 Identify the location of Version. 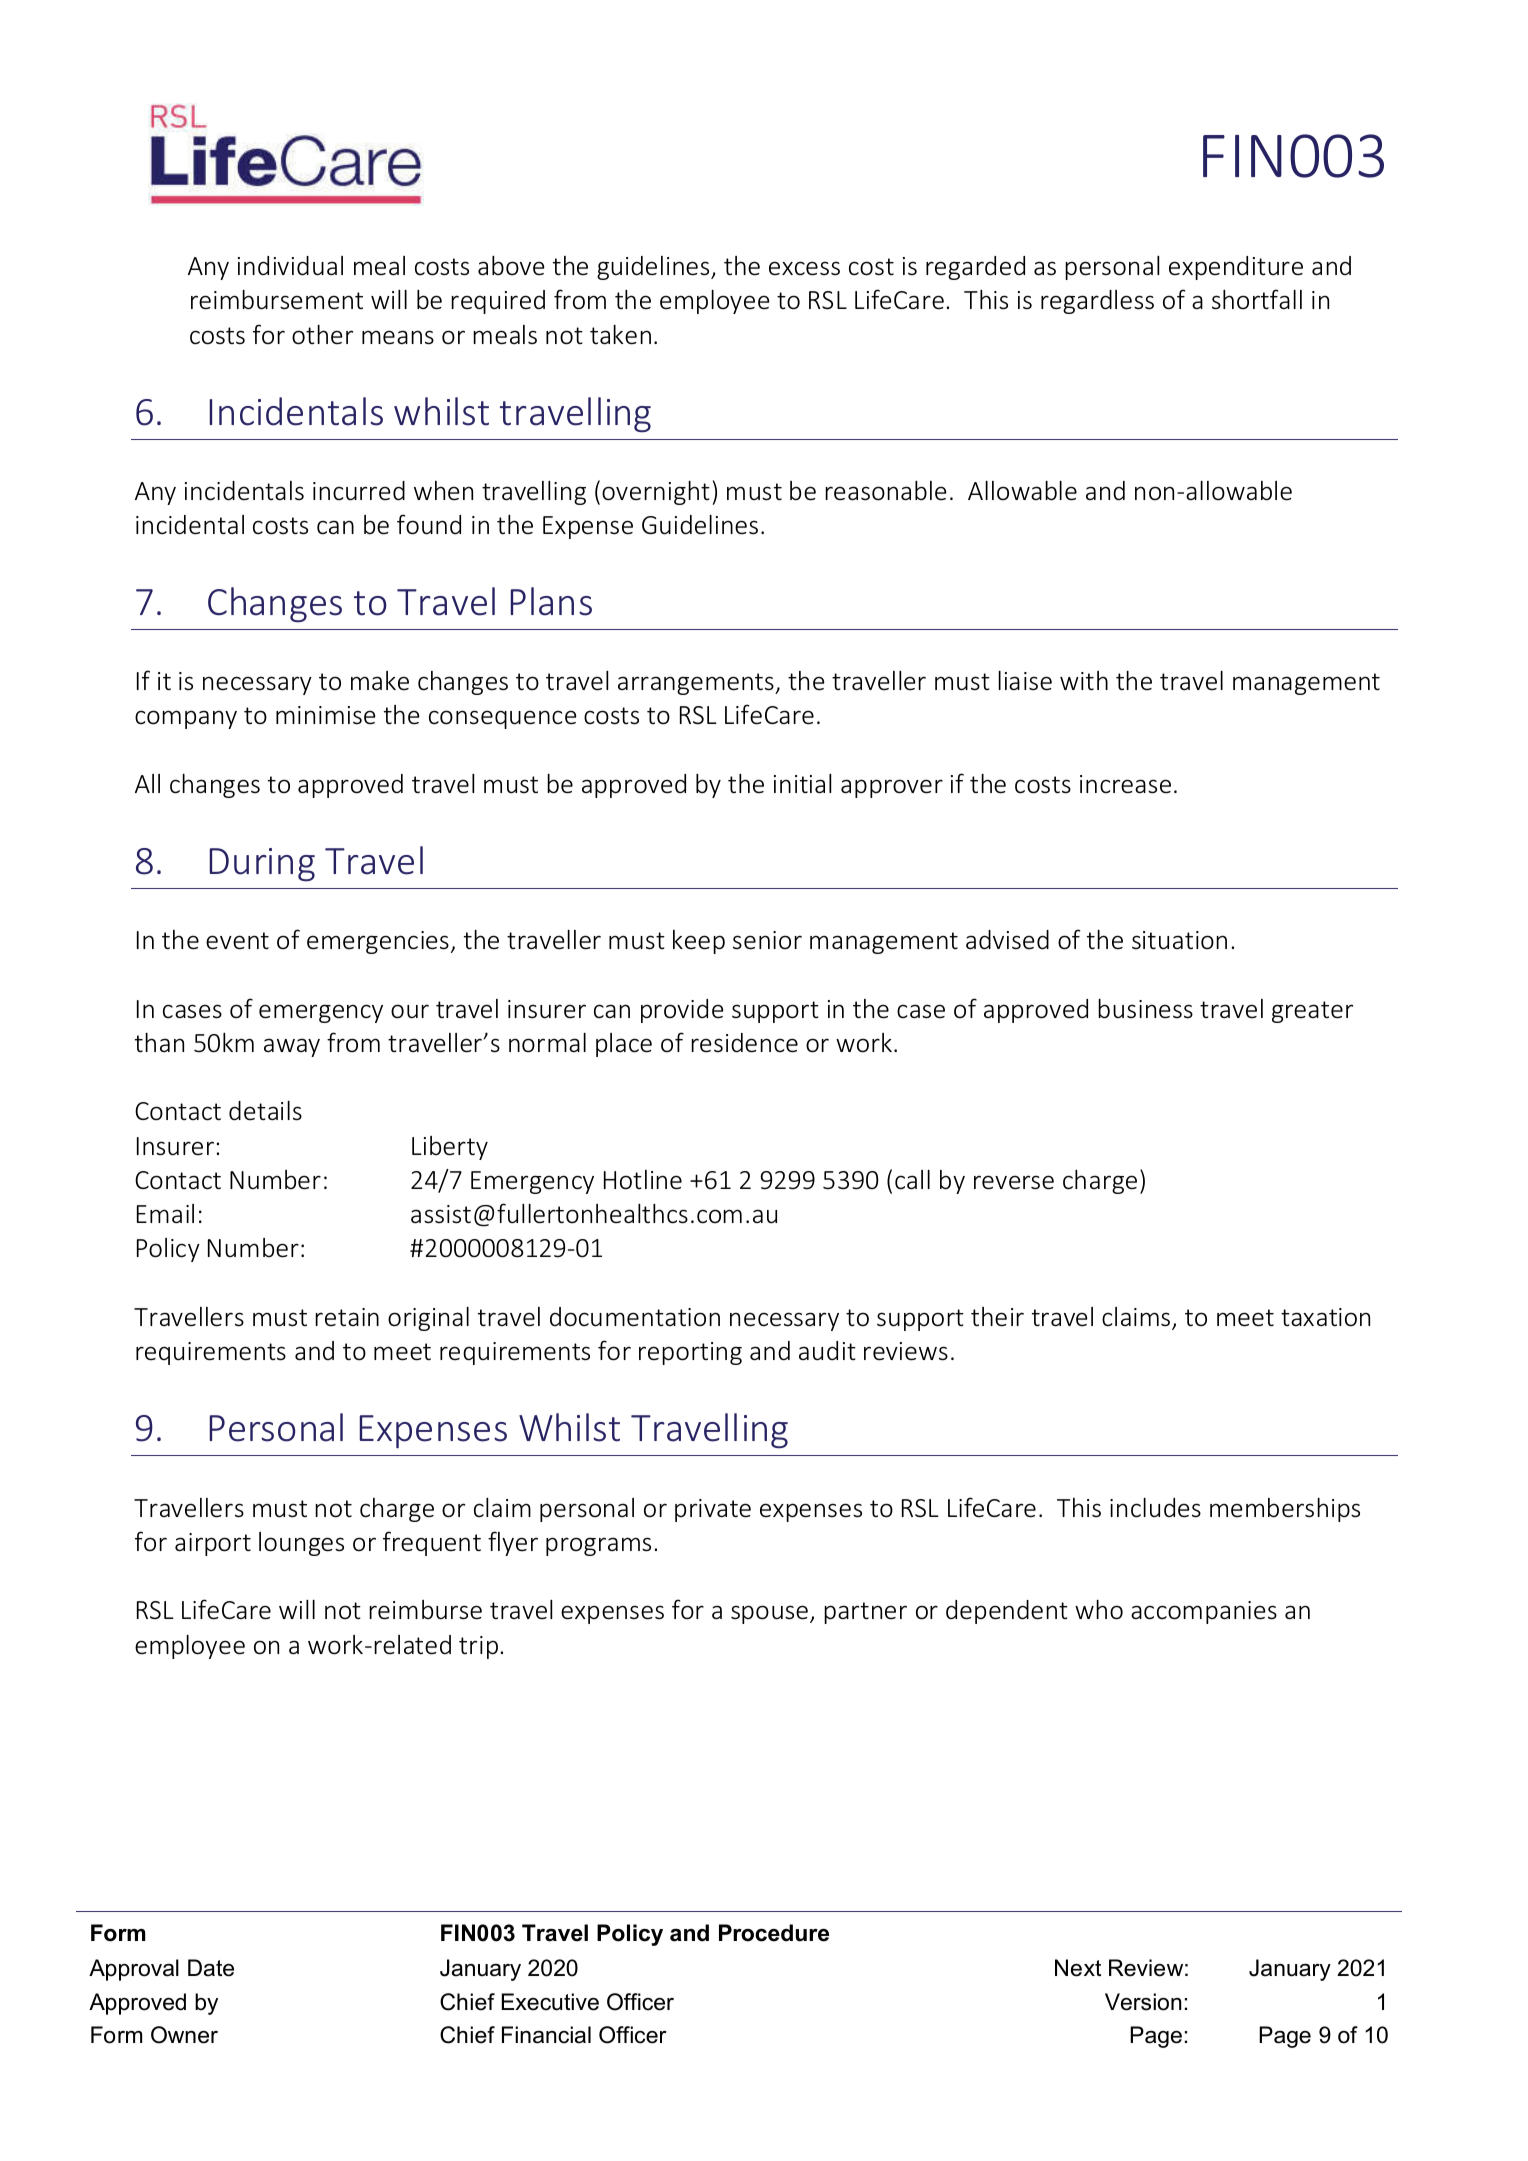
(1143, 2002).
